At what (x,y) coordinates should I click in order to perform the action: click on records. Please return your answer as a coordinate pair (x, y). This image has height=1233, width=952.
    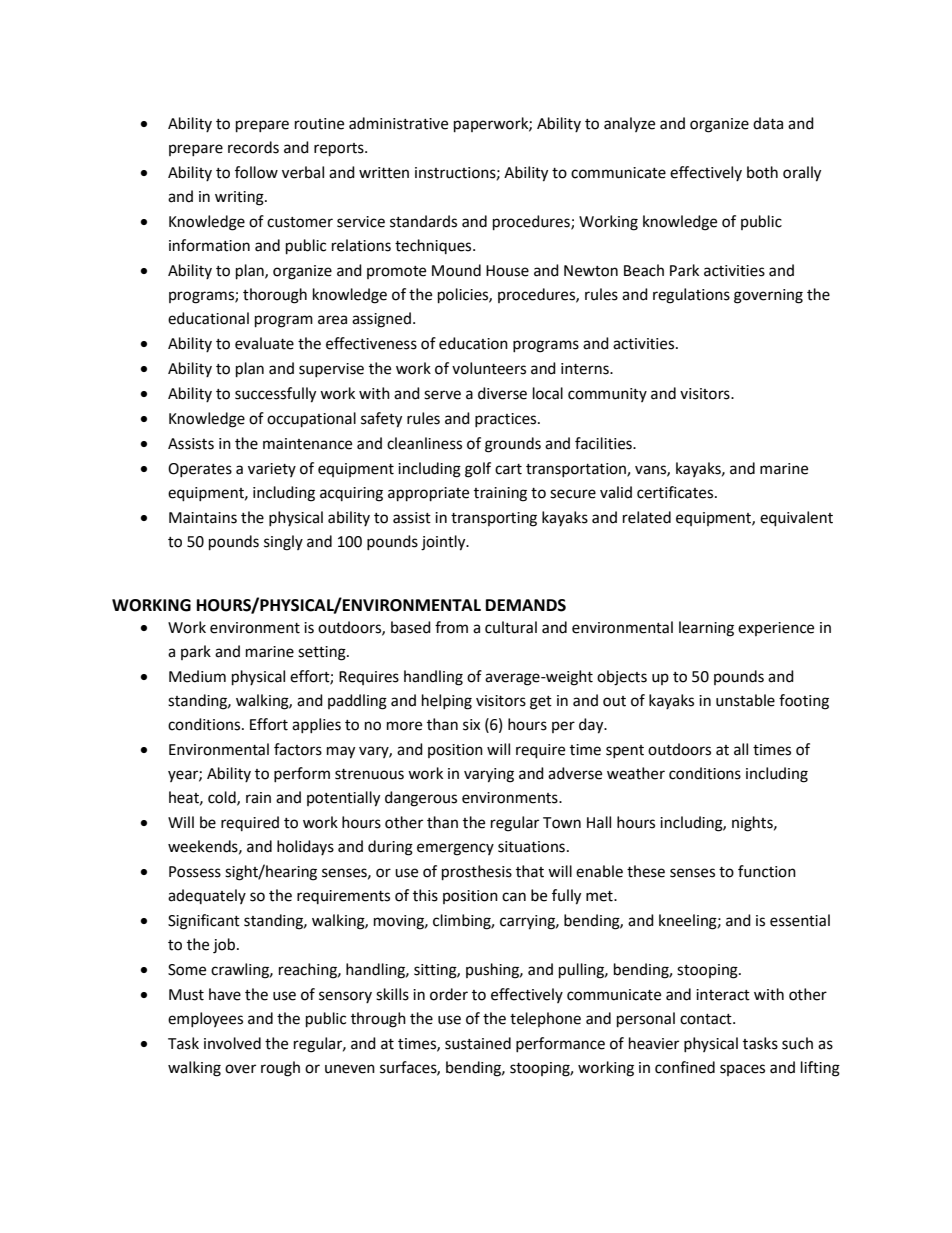
    Looking at the image, I should click on (253, 147).
